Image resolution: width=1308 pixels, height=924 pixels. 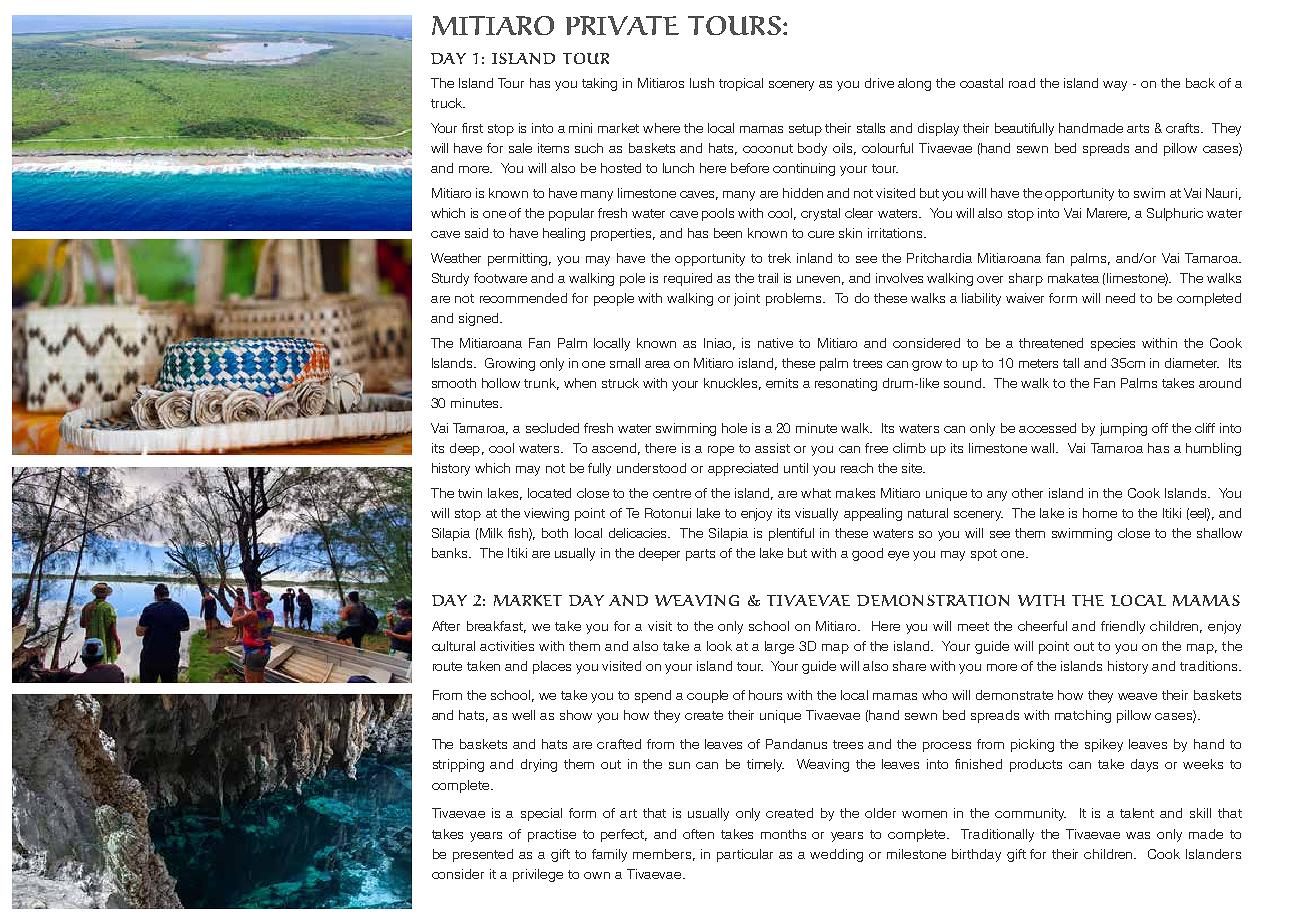 What do you see at coordinates (552, 428) in the image?
I see `secluded` at bounding box center [552, 428].
